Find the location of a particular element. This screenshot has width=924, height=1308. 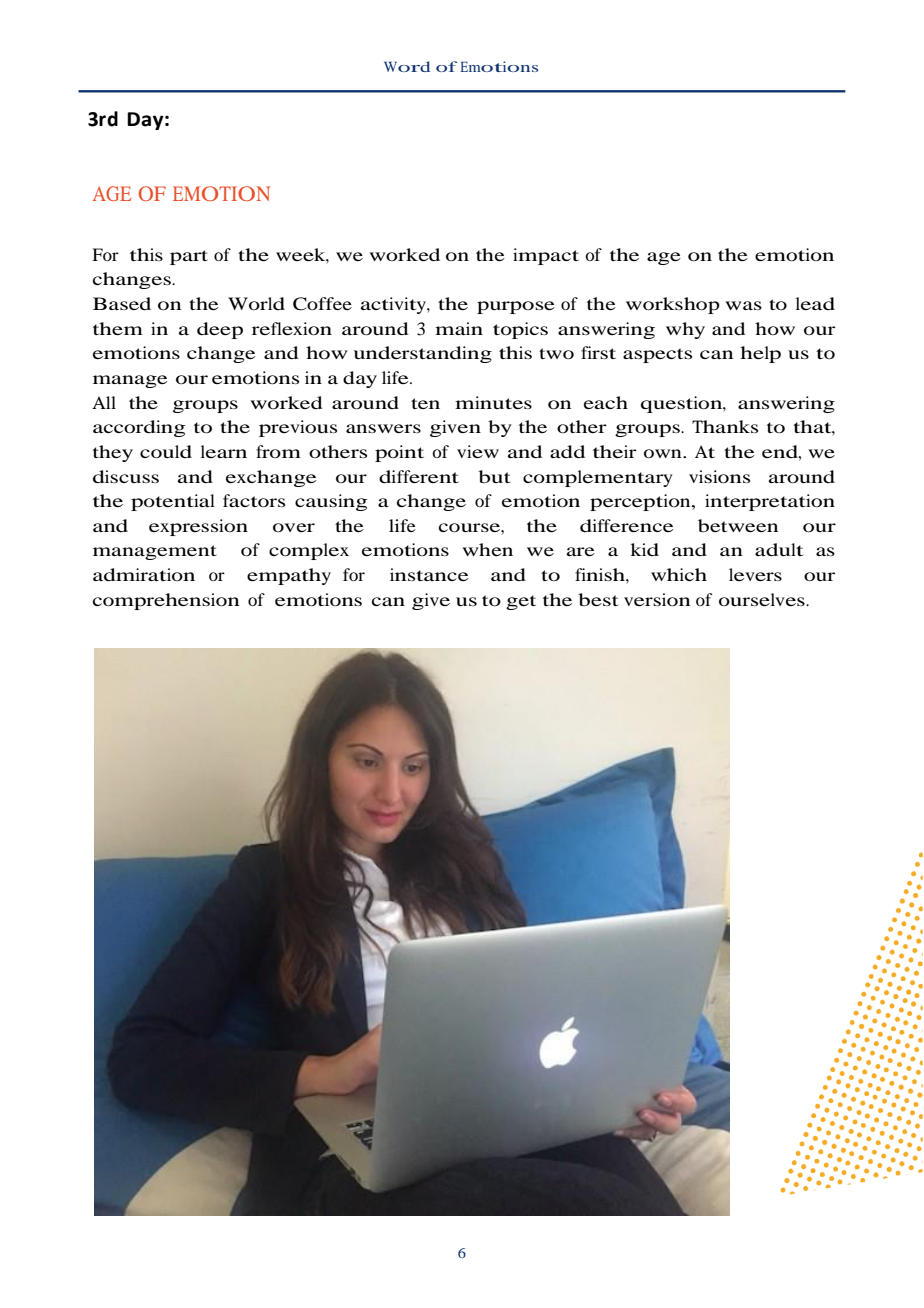

Word is located at coordinates (407, 66).
